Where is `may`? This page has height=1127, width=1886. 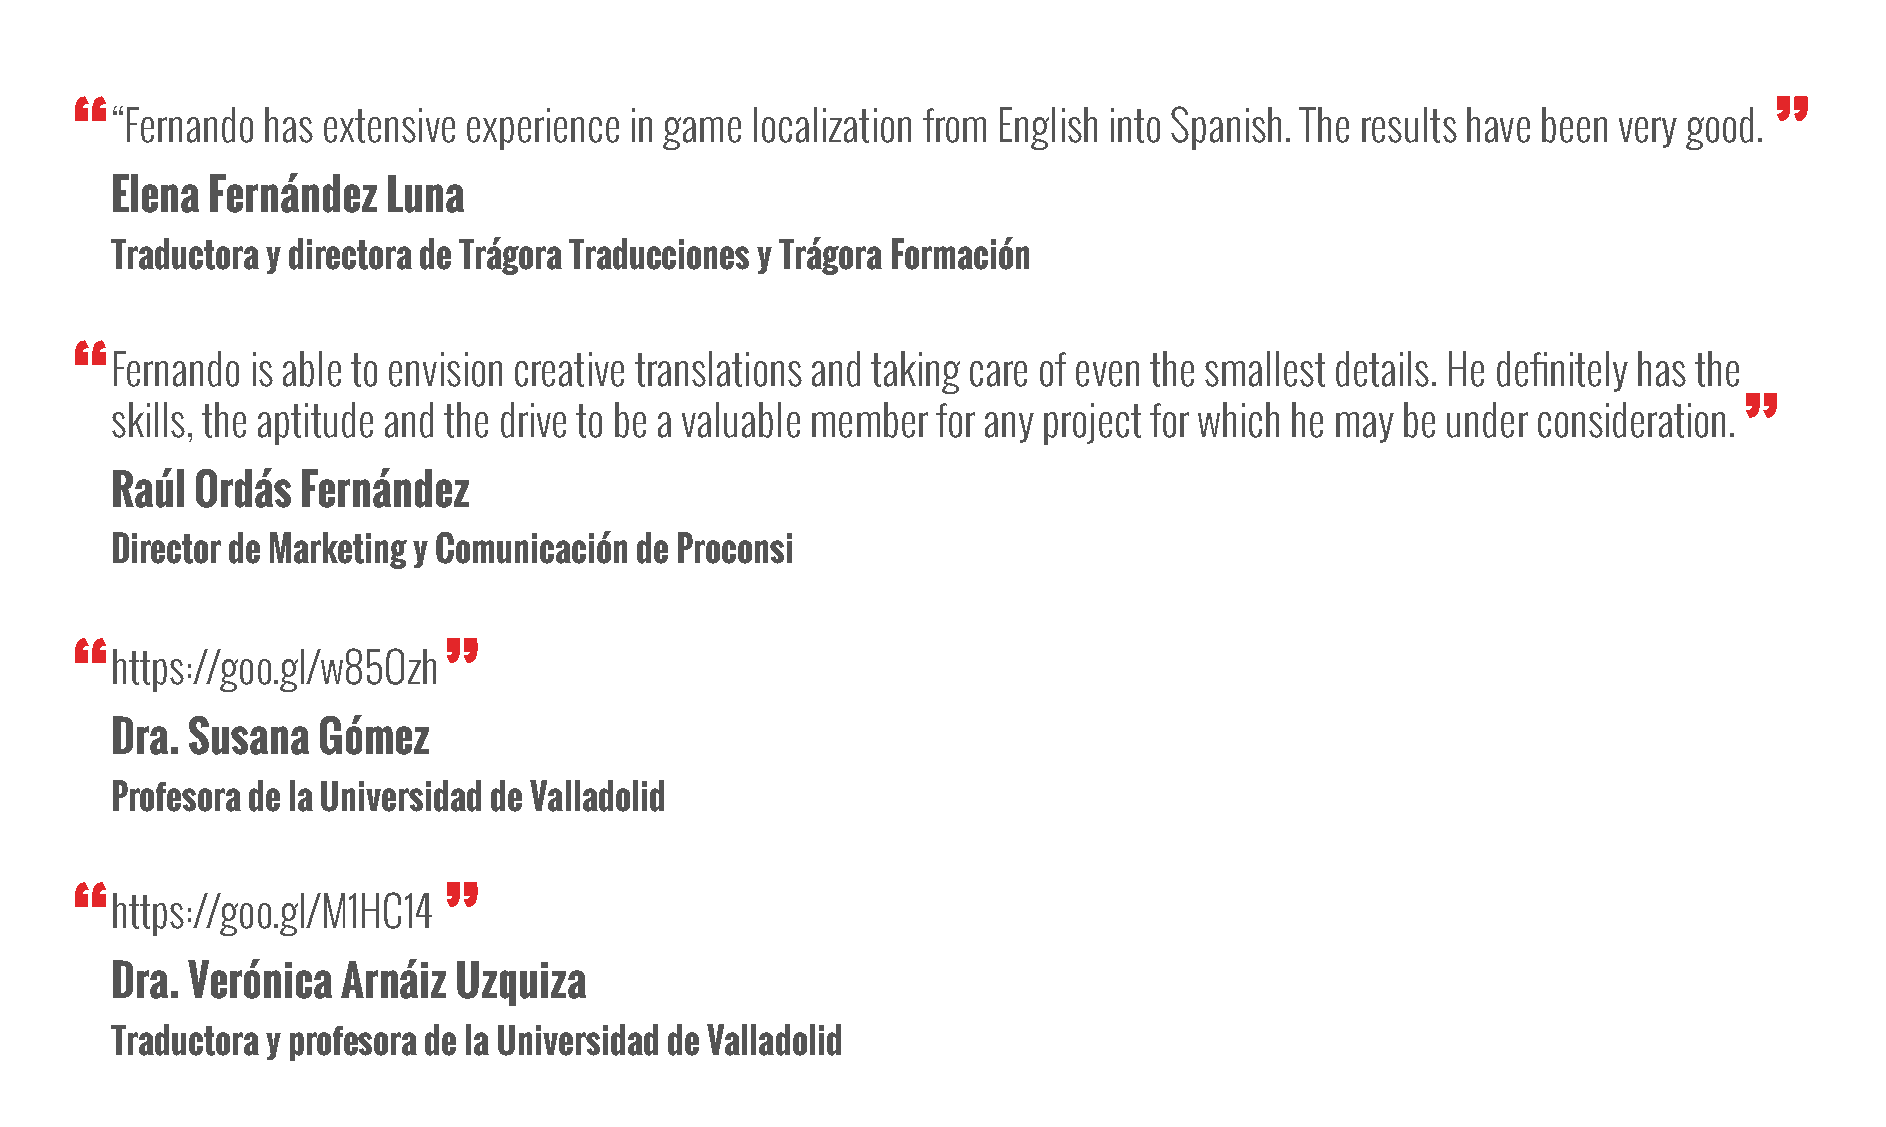
may is located at coordinates (1365, 427).
